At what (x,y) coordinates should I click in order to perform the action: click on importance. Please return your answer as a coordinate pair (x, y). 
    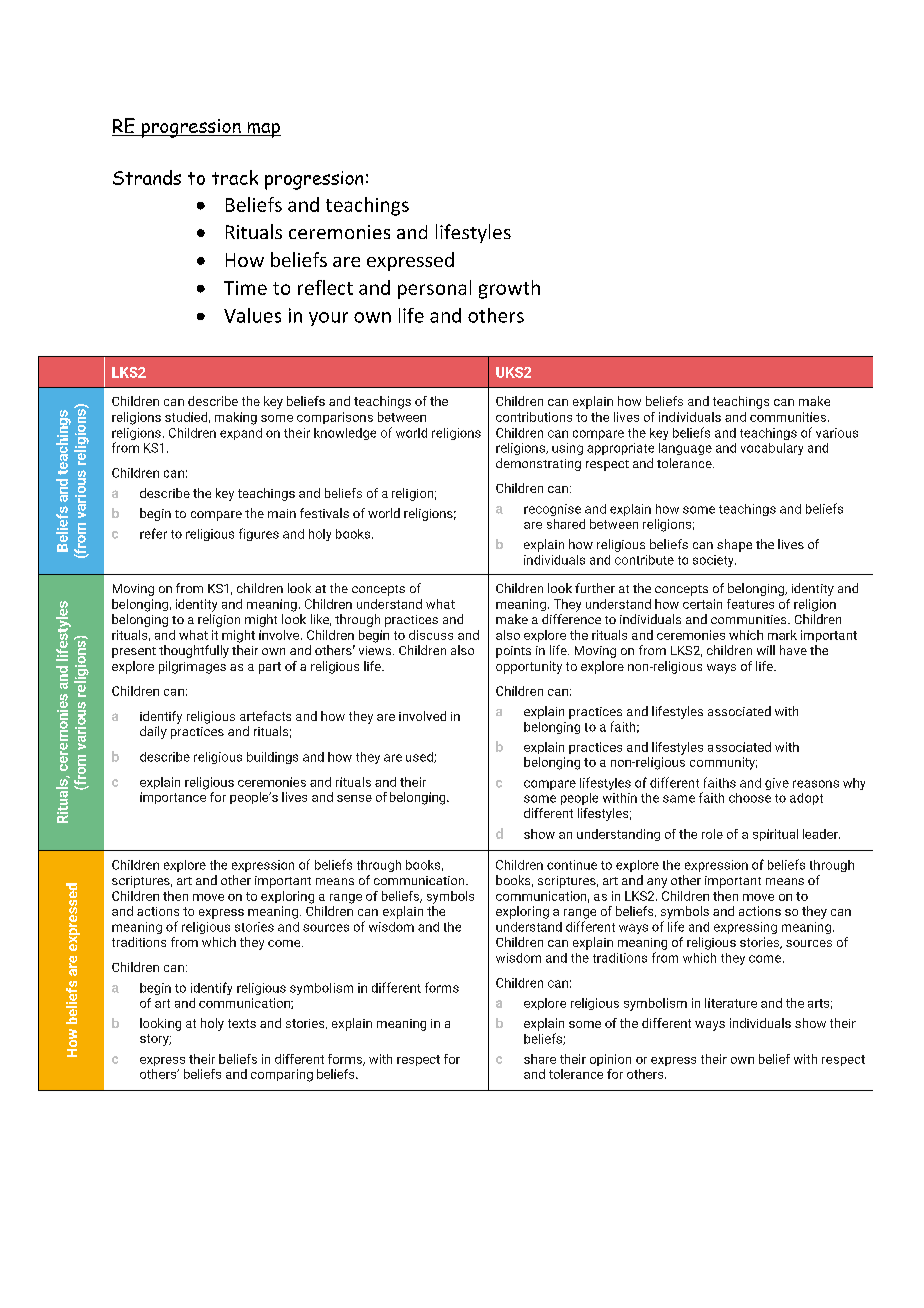
    Looking at the image, I should click on (173, 798).
